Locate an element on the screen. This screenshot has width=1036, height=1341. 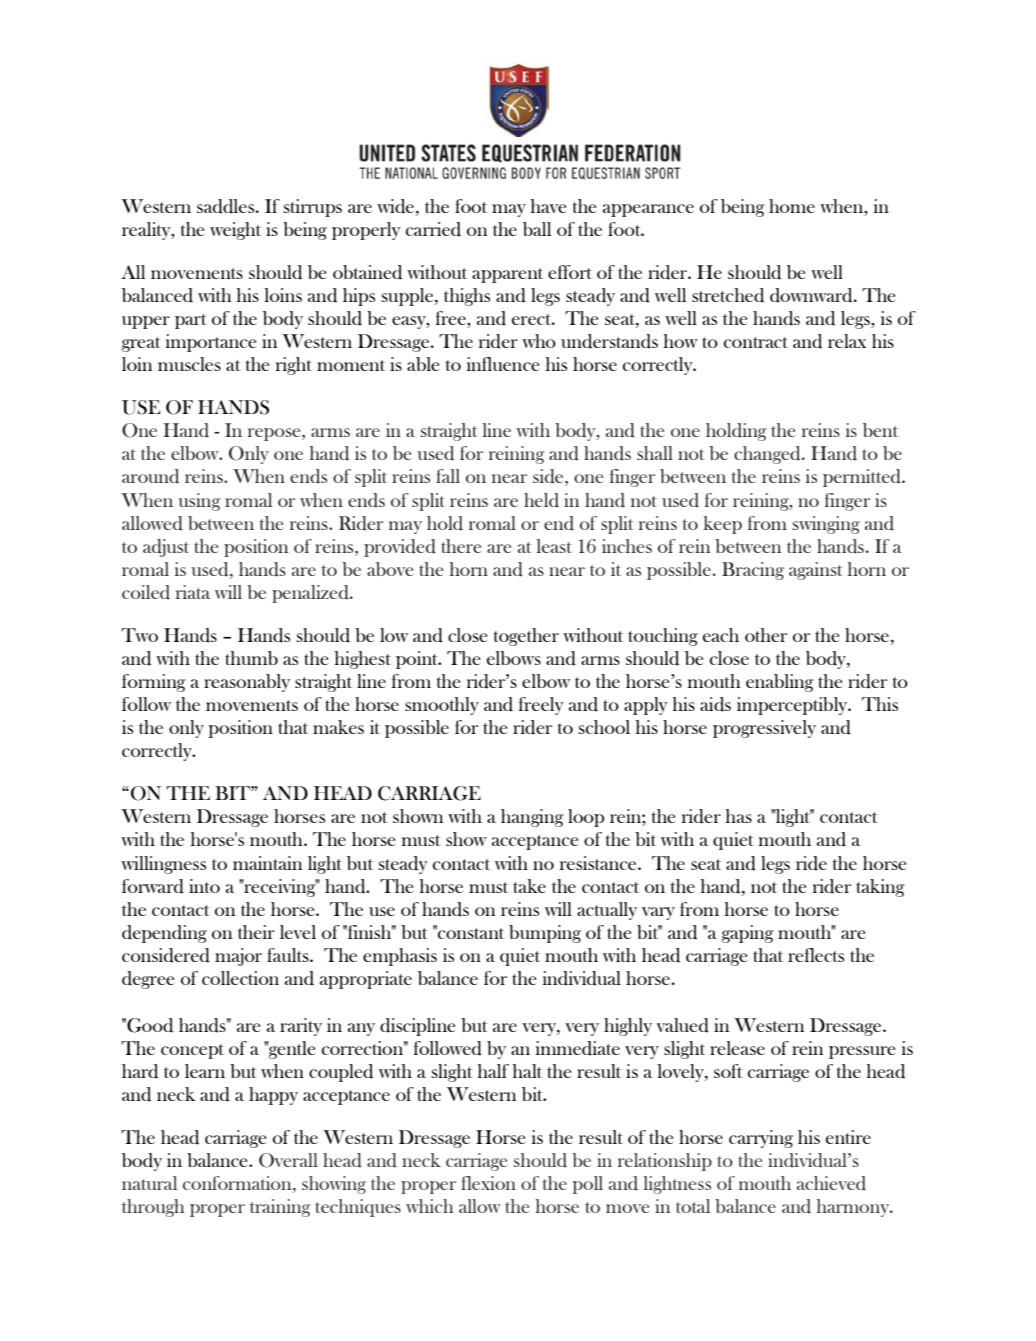
other is located at coordinates (766, 635).
